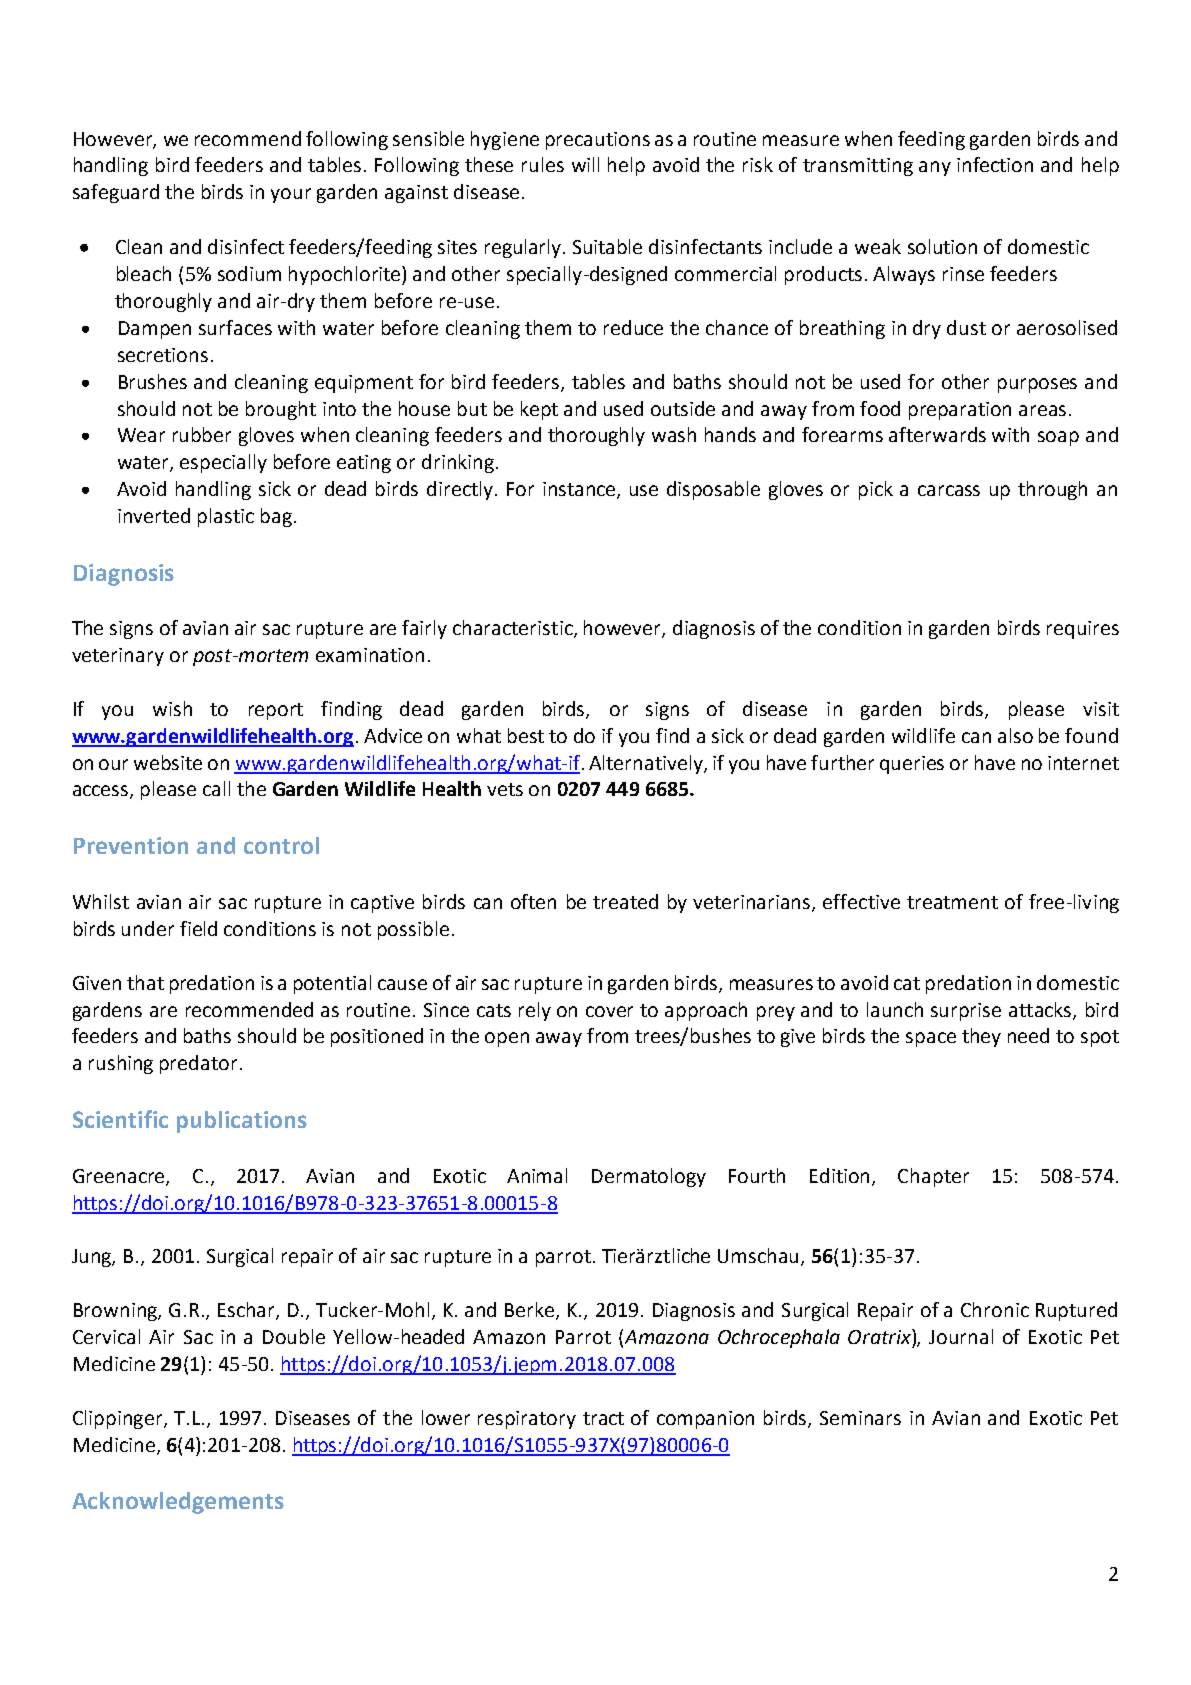 This document has width=1191, height=1685. I want to click on veterinary, so click(118, 657).
